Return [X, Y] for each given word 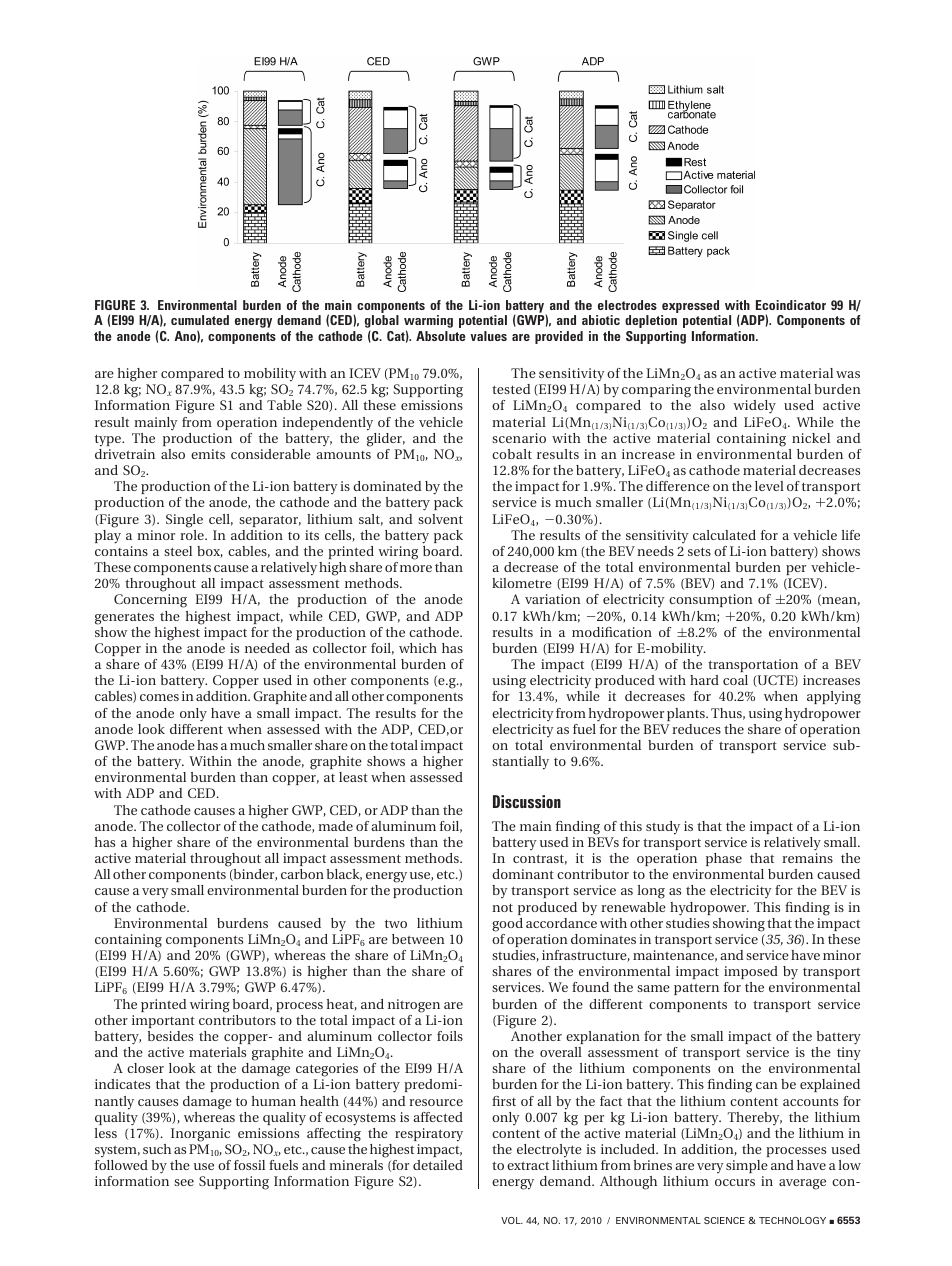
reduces [696, 729]
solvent [440, 519]
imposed [751, 972]
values [488, 336]
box [210, 552]
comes [159, 697]
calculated [724, 535]
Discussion [527, 801]
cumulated [200, 320]
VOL [512, 1220]
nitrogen [414, 1006]
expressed [691, 308]
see [184, 1182]
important [163, 1021]
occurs [735, 1182]
